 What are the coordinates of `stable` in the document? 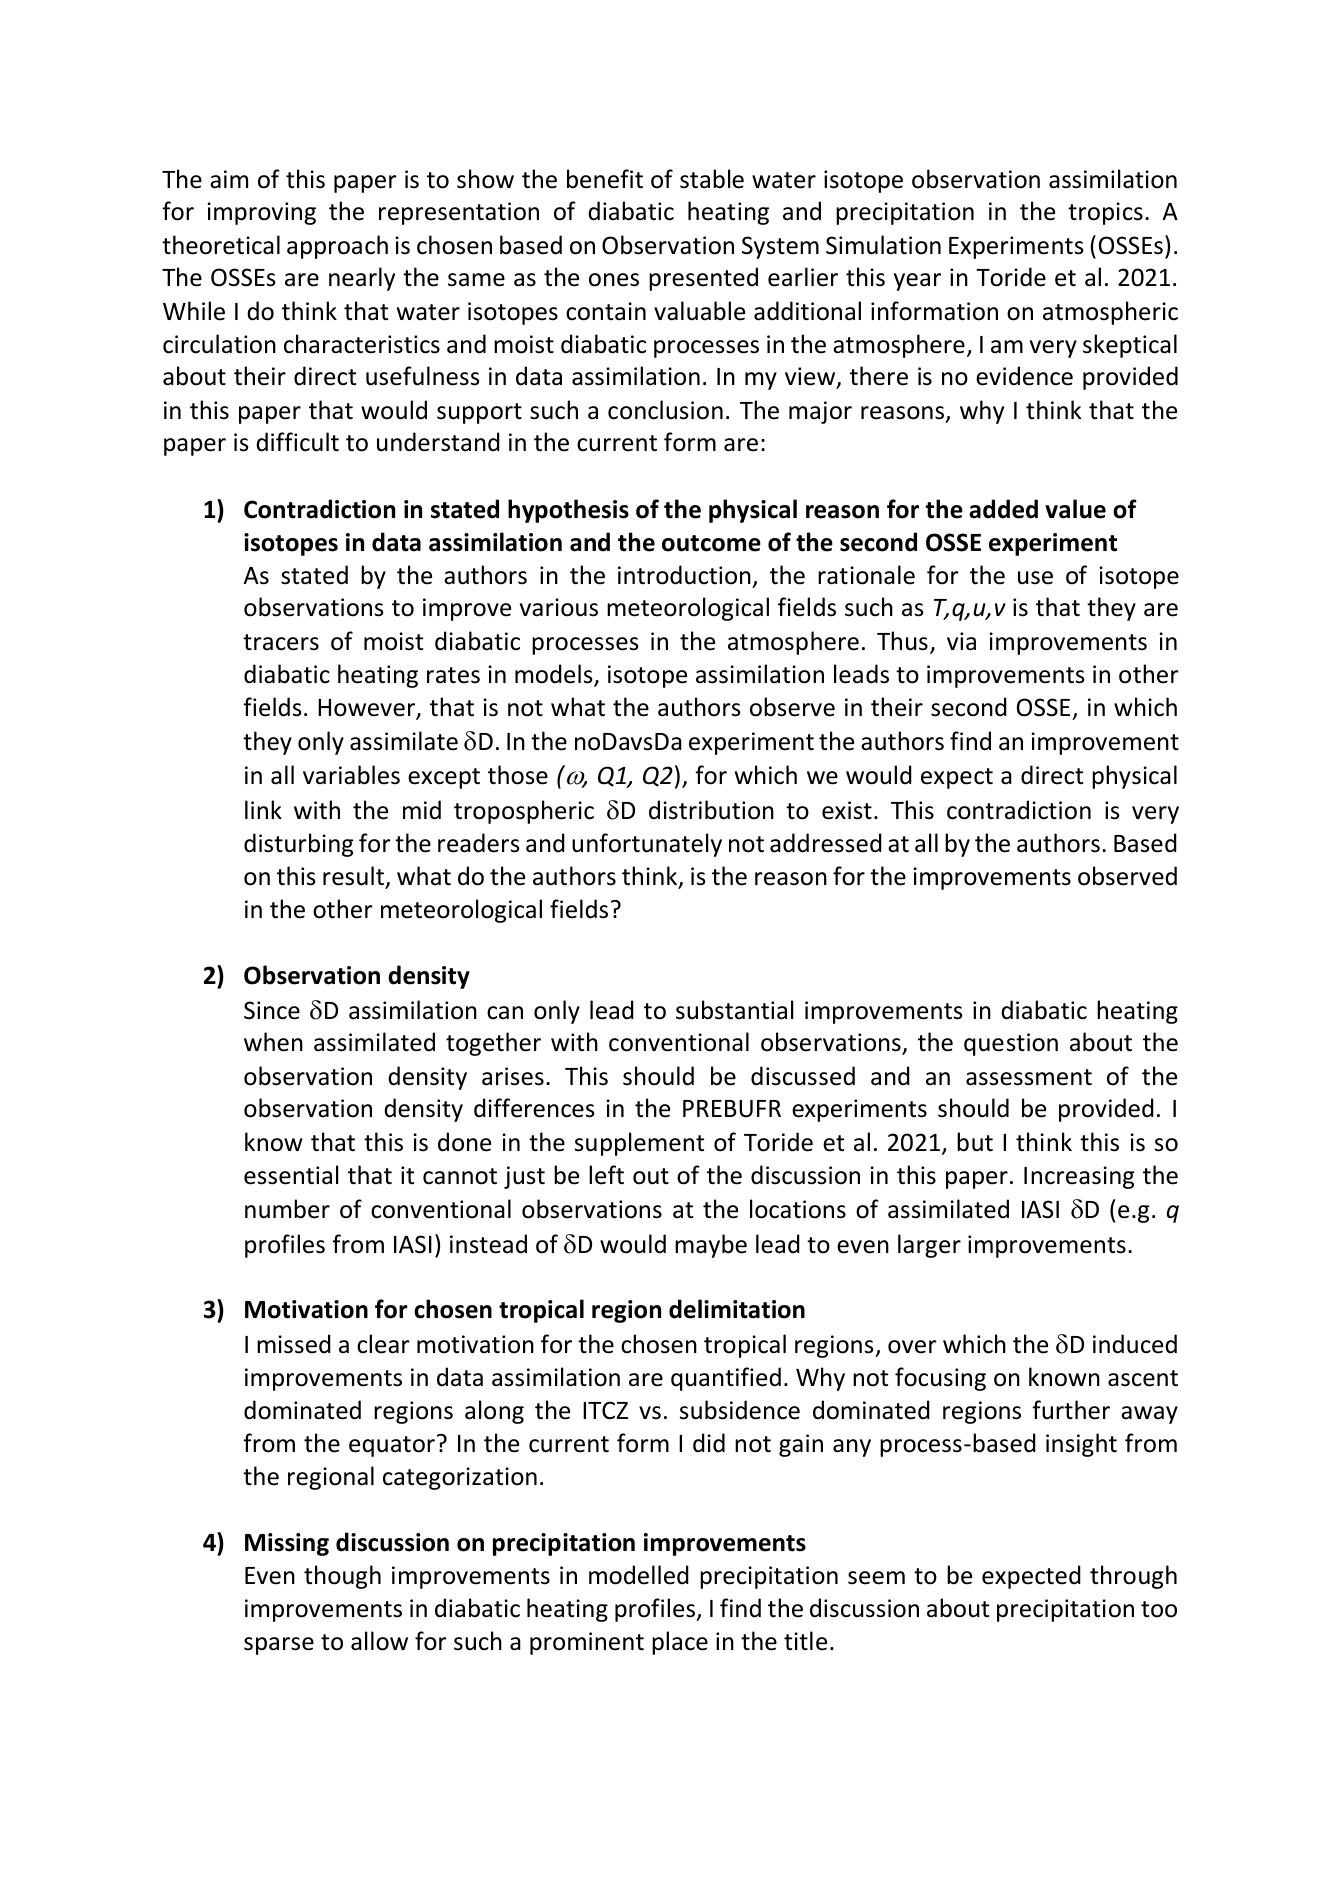 It's located at (712, 179).
